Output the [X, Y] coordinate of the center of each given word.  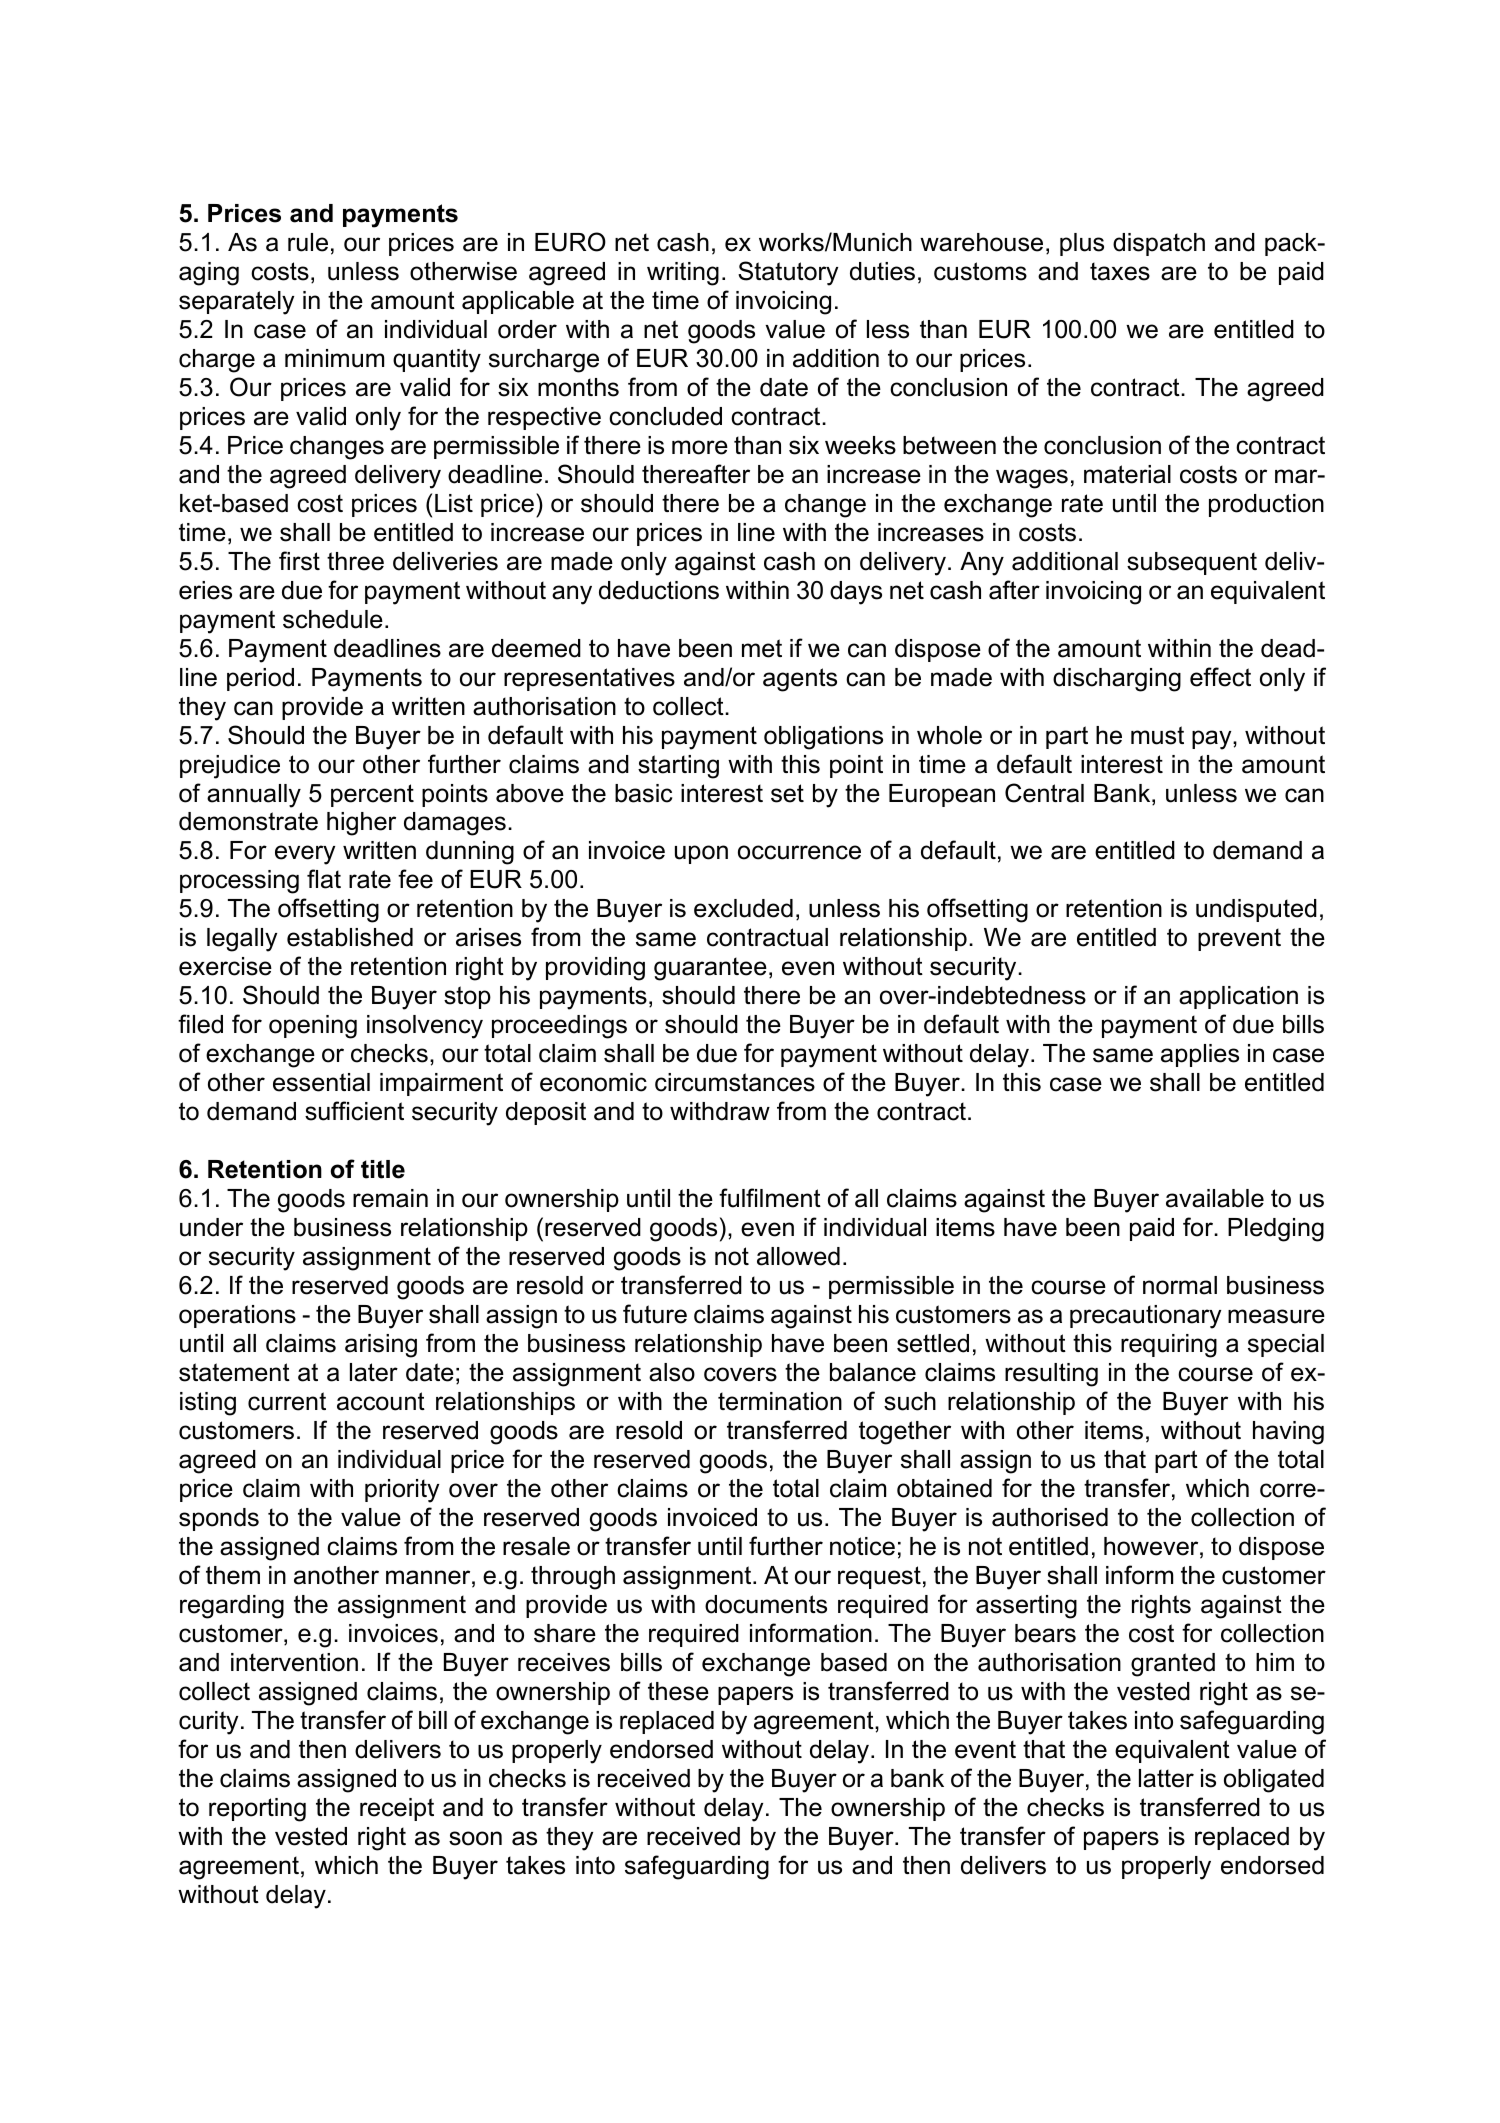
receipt [397, 1809]
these [678, 1691]
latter [1166, 1778]
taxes [1120, 271]
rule [308, 242]
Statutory [788, 273]
